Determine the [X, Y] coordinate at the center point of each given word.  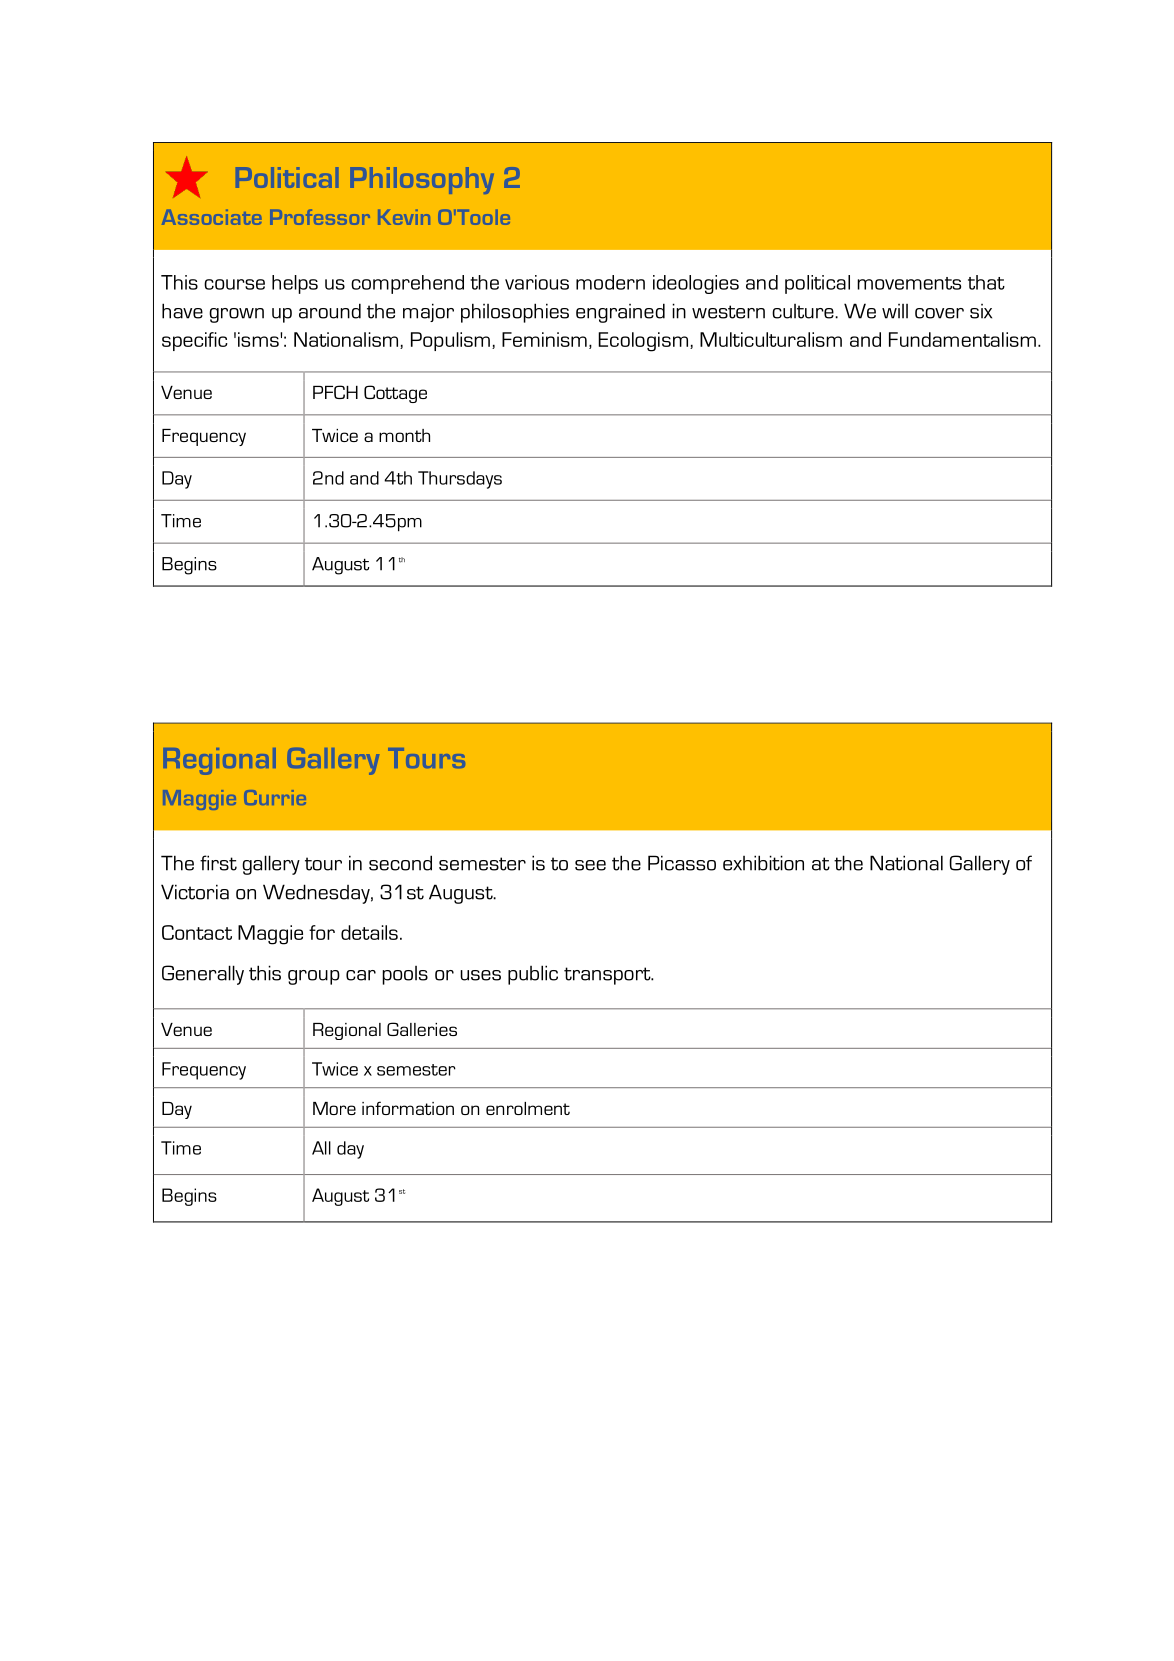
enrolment [528, 1108]
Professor [320, 217]
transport [608, 976]
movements [909, 283]
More [334, 1108]
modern [610, 282]
